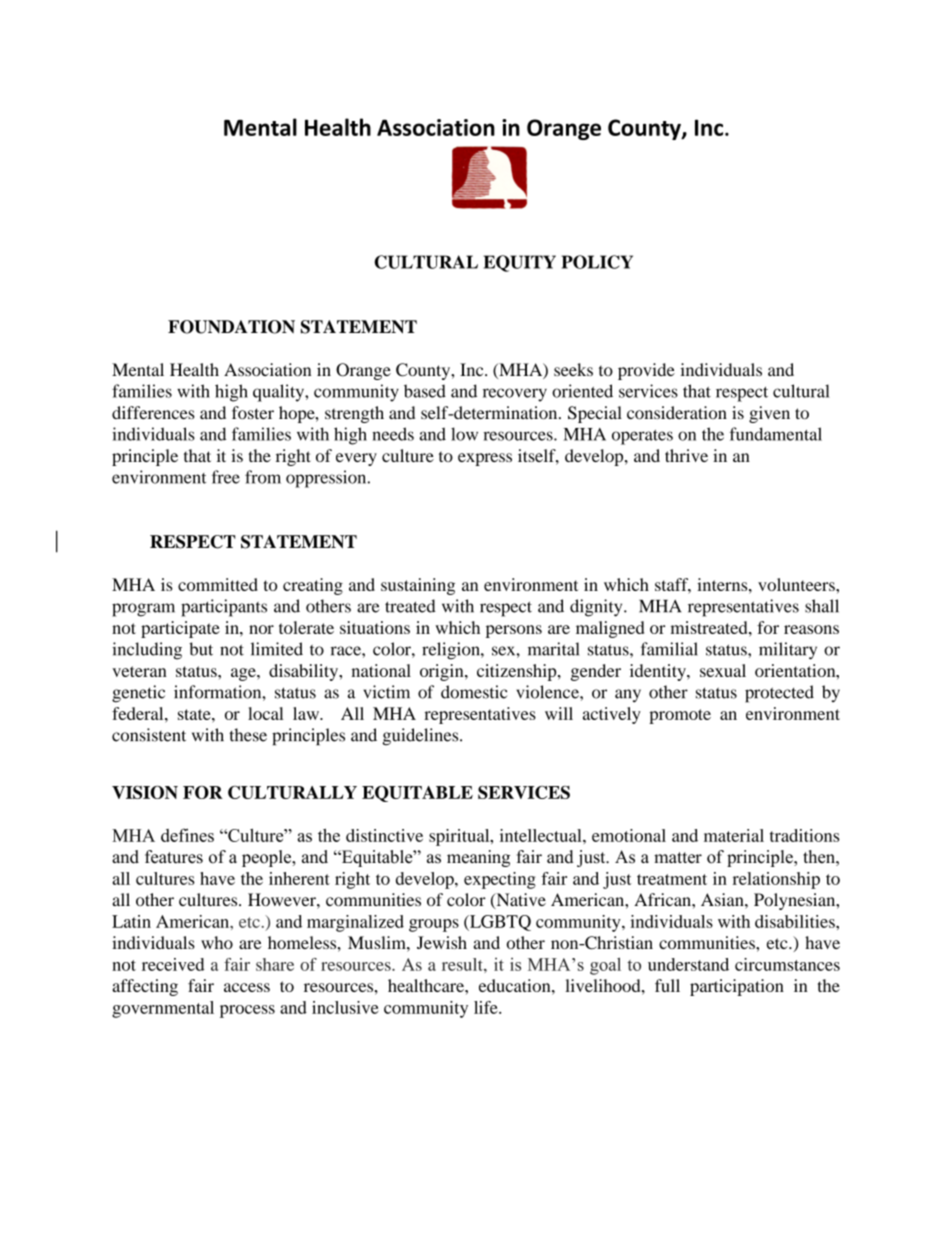 This page has width=952, height=1233. Describe the element at coordinates (734, 835) in the page. I see `material` at that location.
